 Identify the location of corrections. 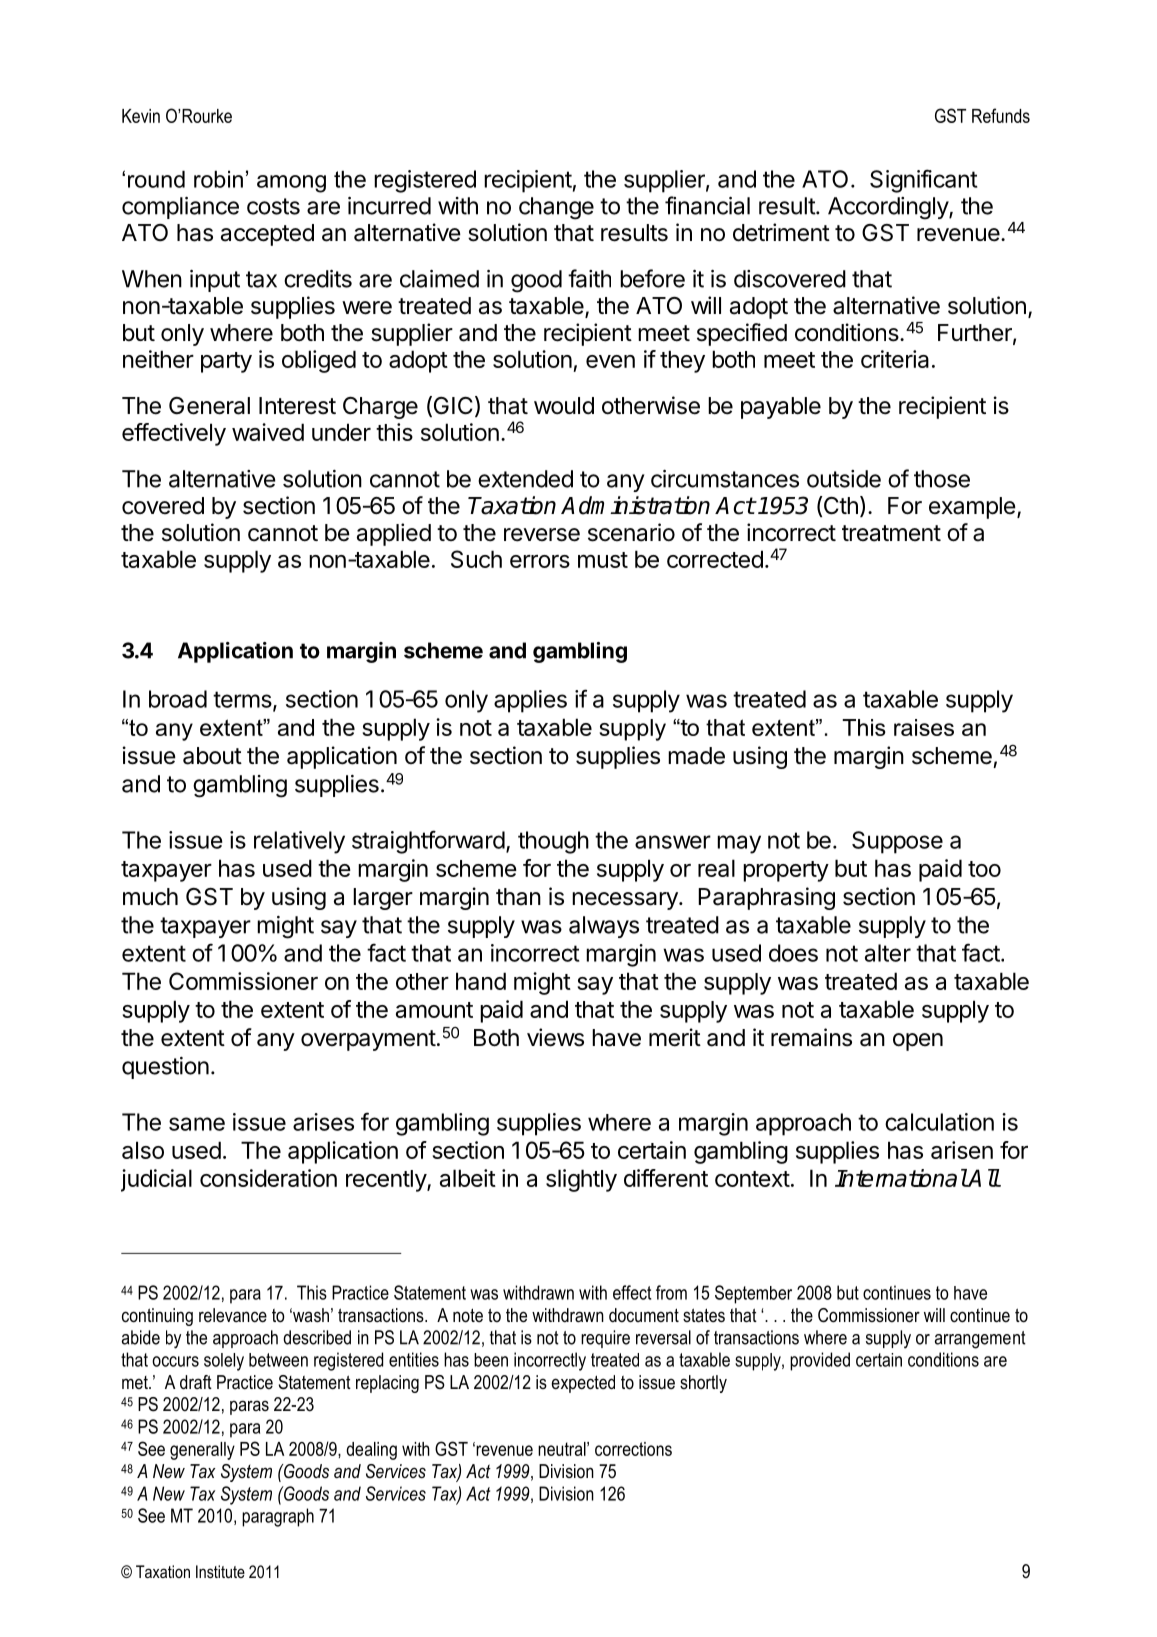
(633, 1449).
